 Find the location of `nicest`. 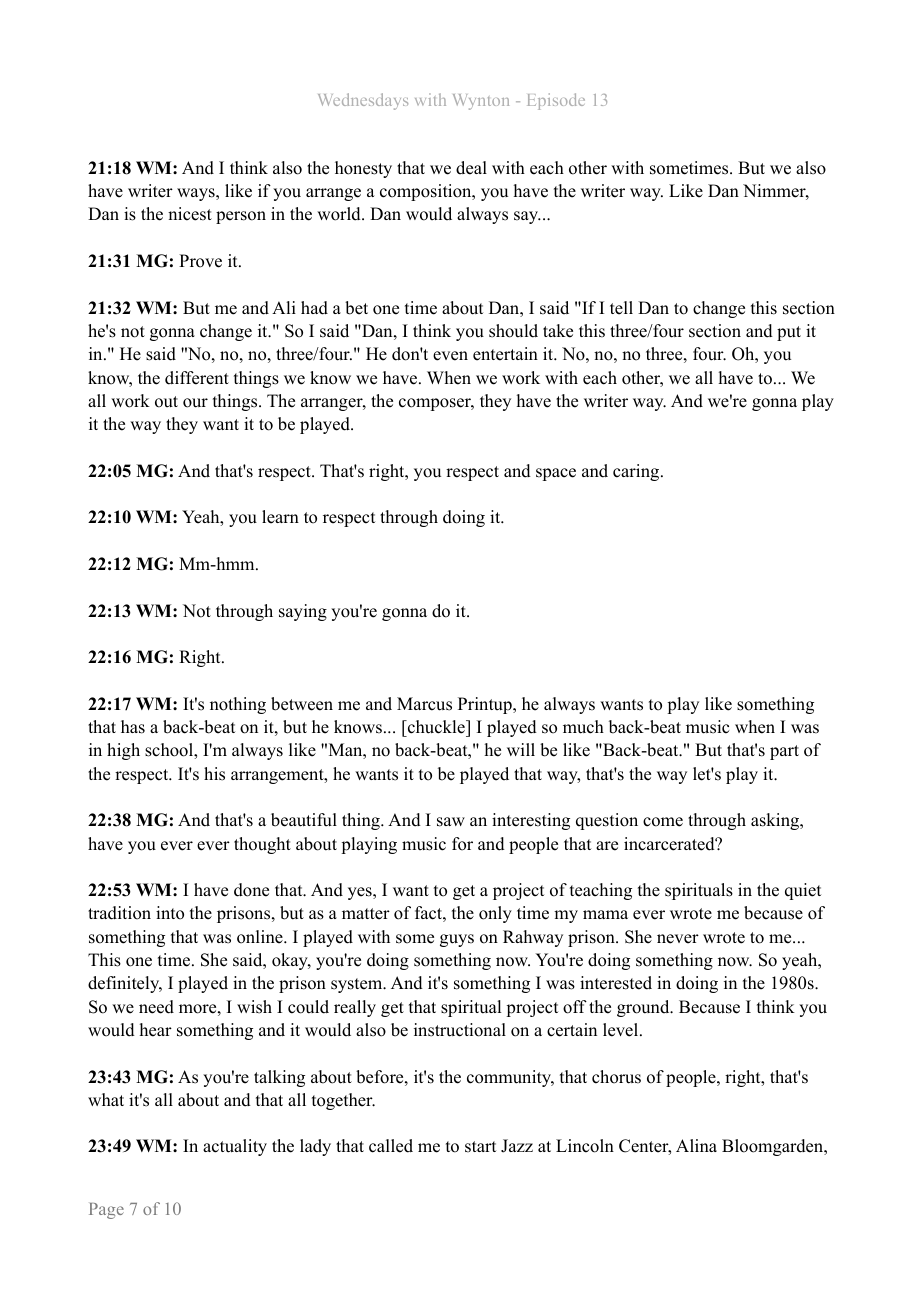

nicest is located at coordinates (190, 214).
